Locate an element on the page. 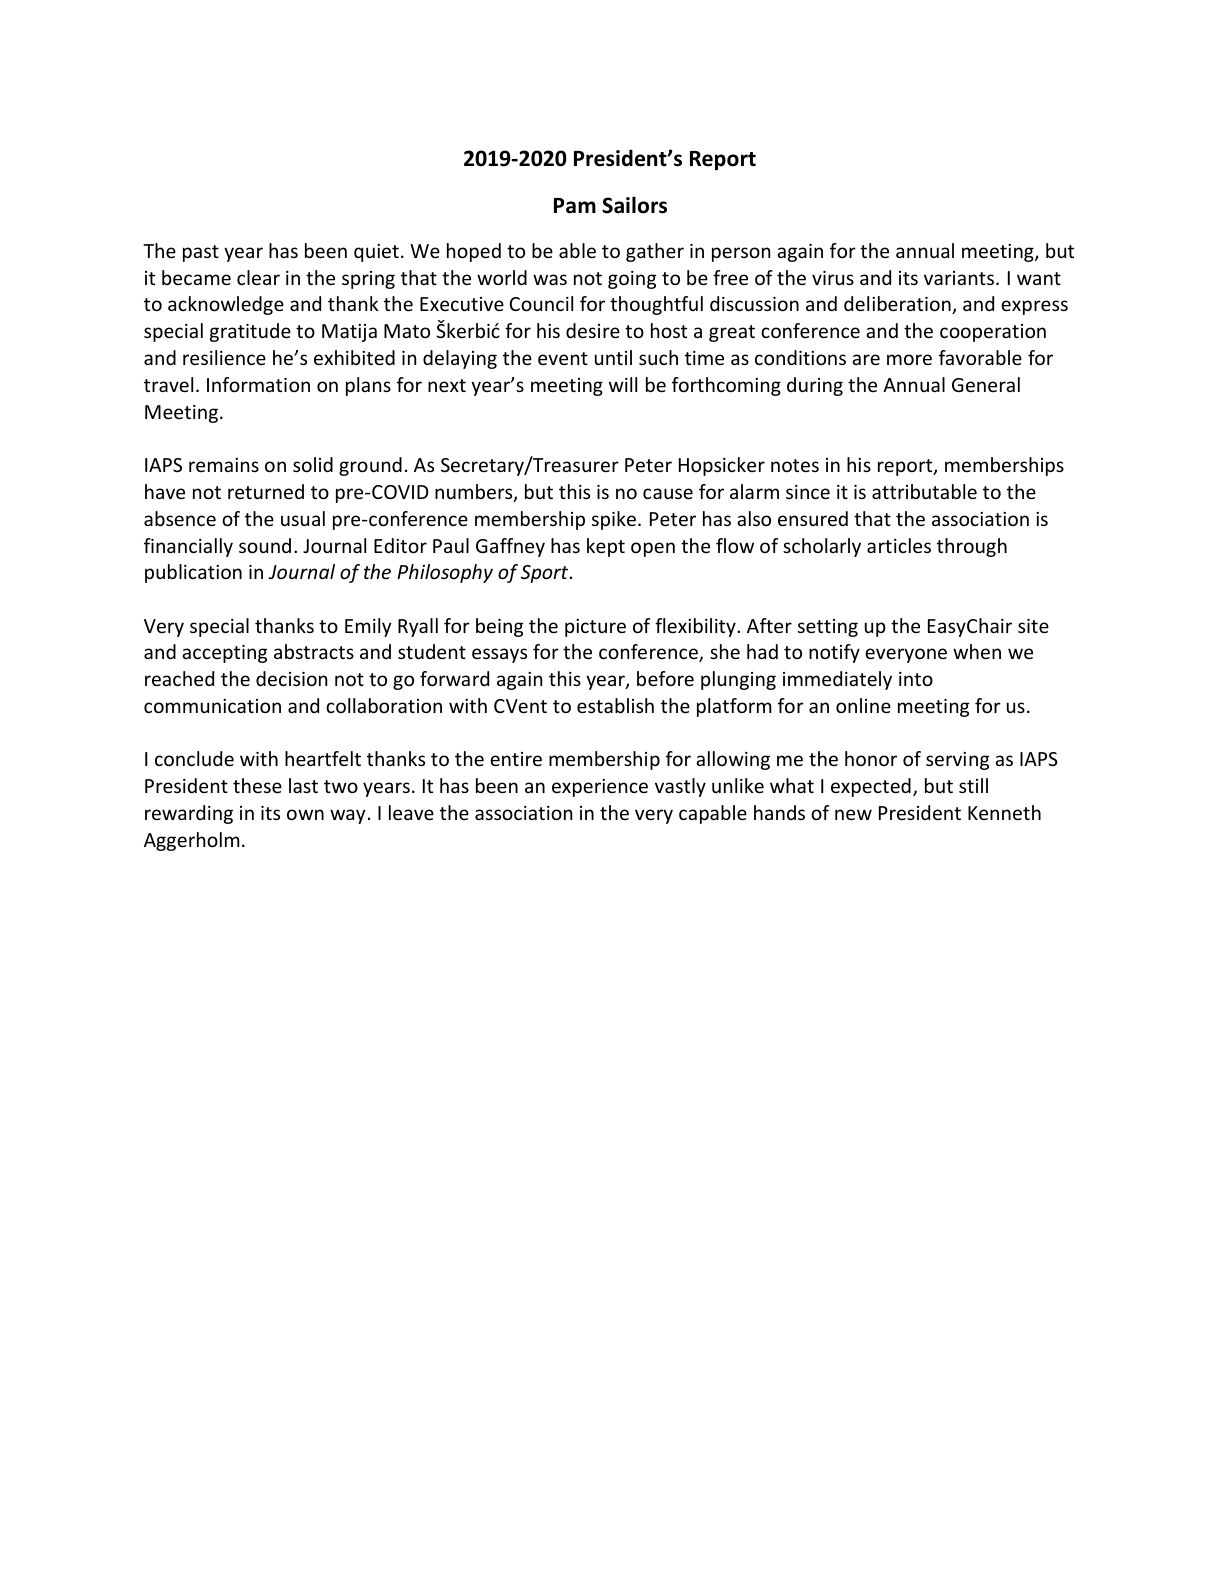  usual is located at coordinates (303, 518).
